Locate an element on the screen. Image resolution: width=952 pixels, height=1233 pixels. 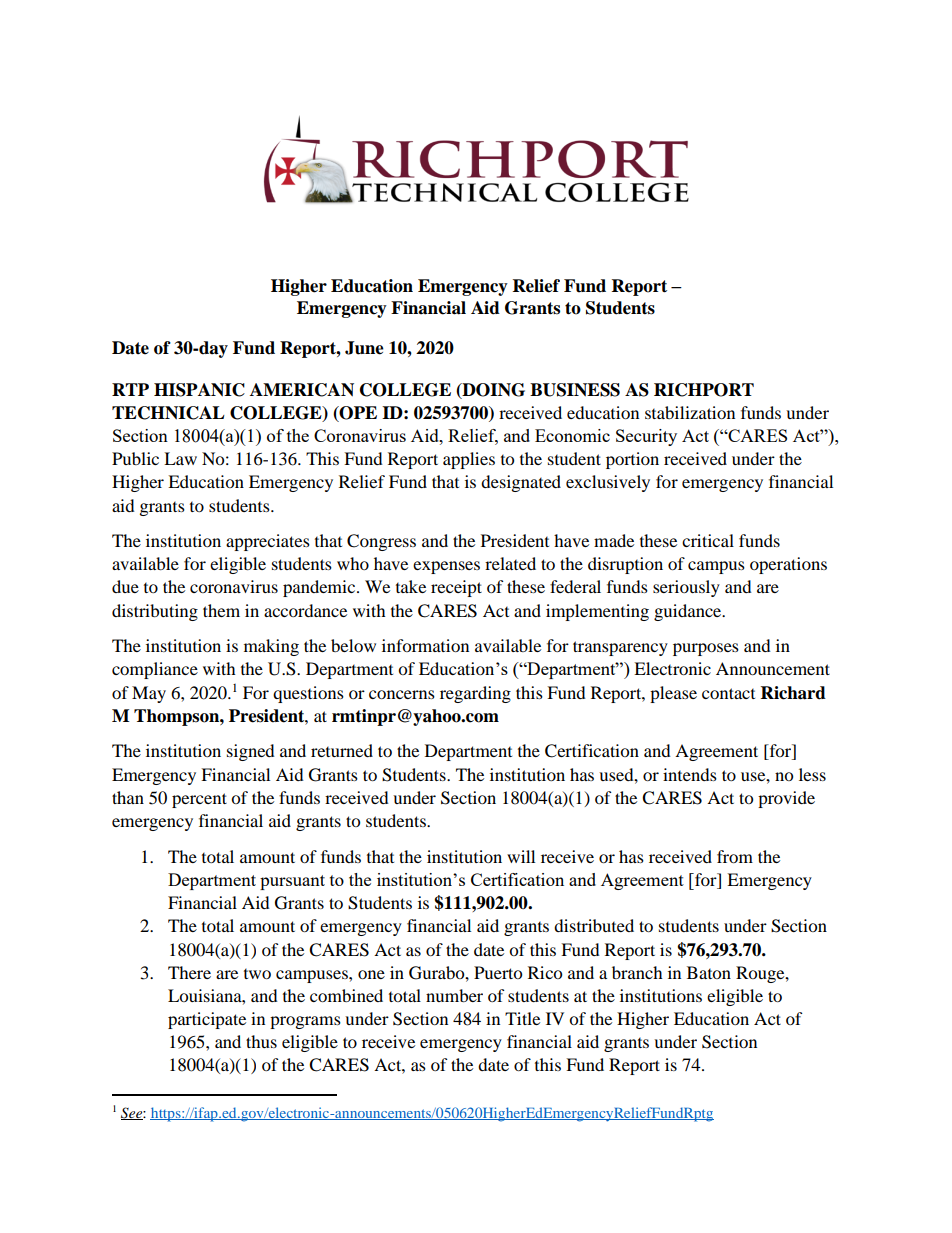
receipt is located at coordinates (456, 588).
